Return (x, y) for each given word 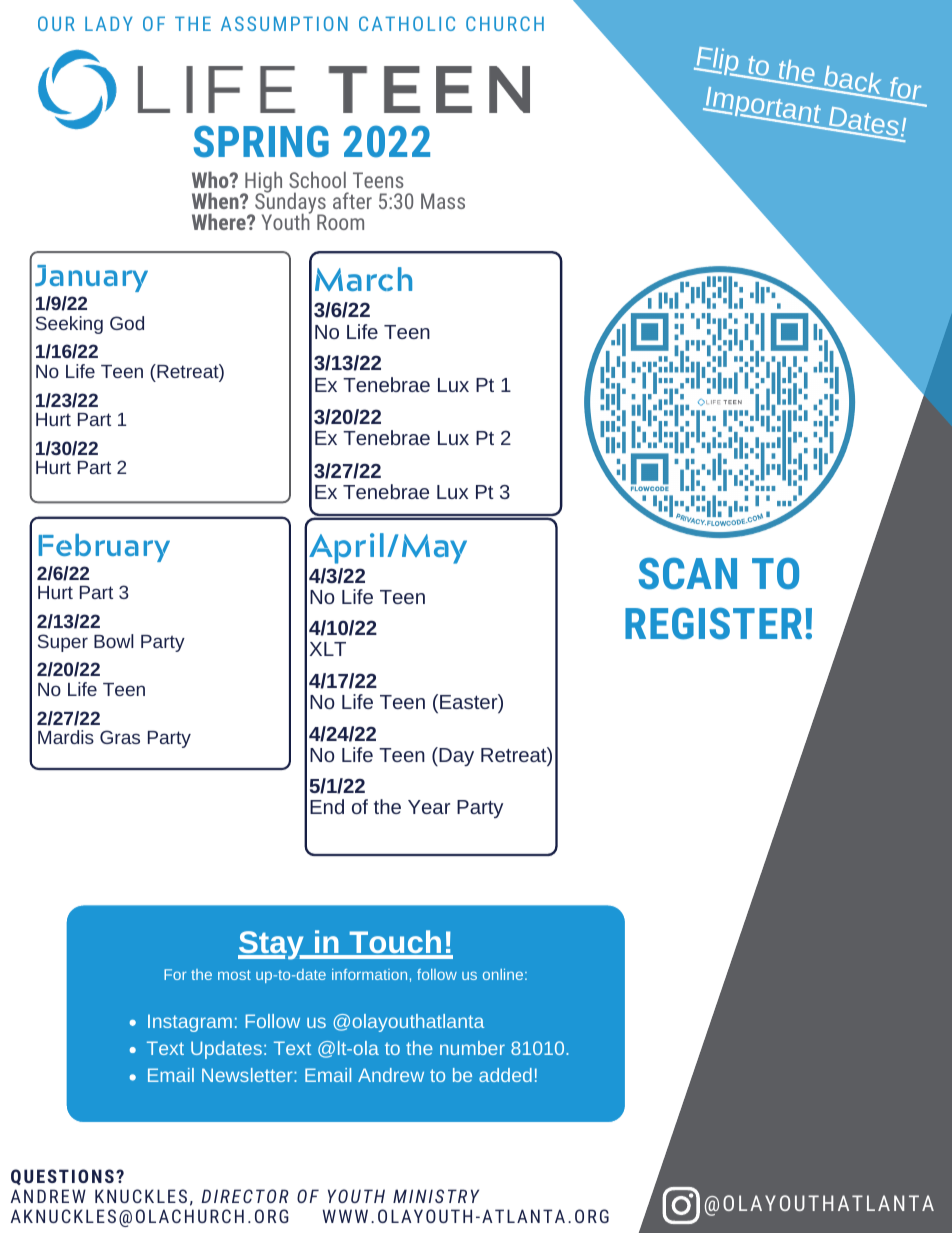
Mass (443, 201)
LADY (109, 23)
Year (429, 807)
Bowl (113, 641)
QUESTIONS (62, 1177)
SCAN (688, 573)
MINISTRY (436, 1196)
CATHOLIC (407, 23)
